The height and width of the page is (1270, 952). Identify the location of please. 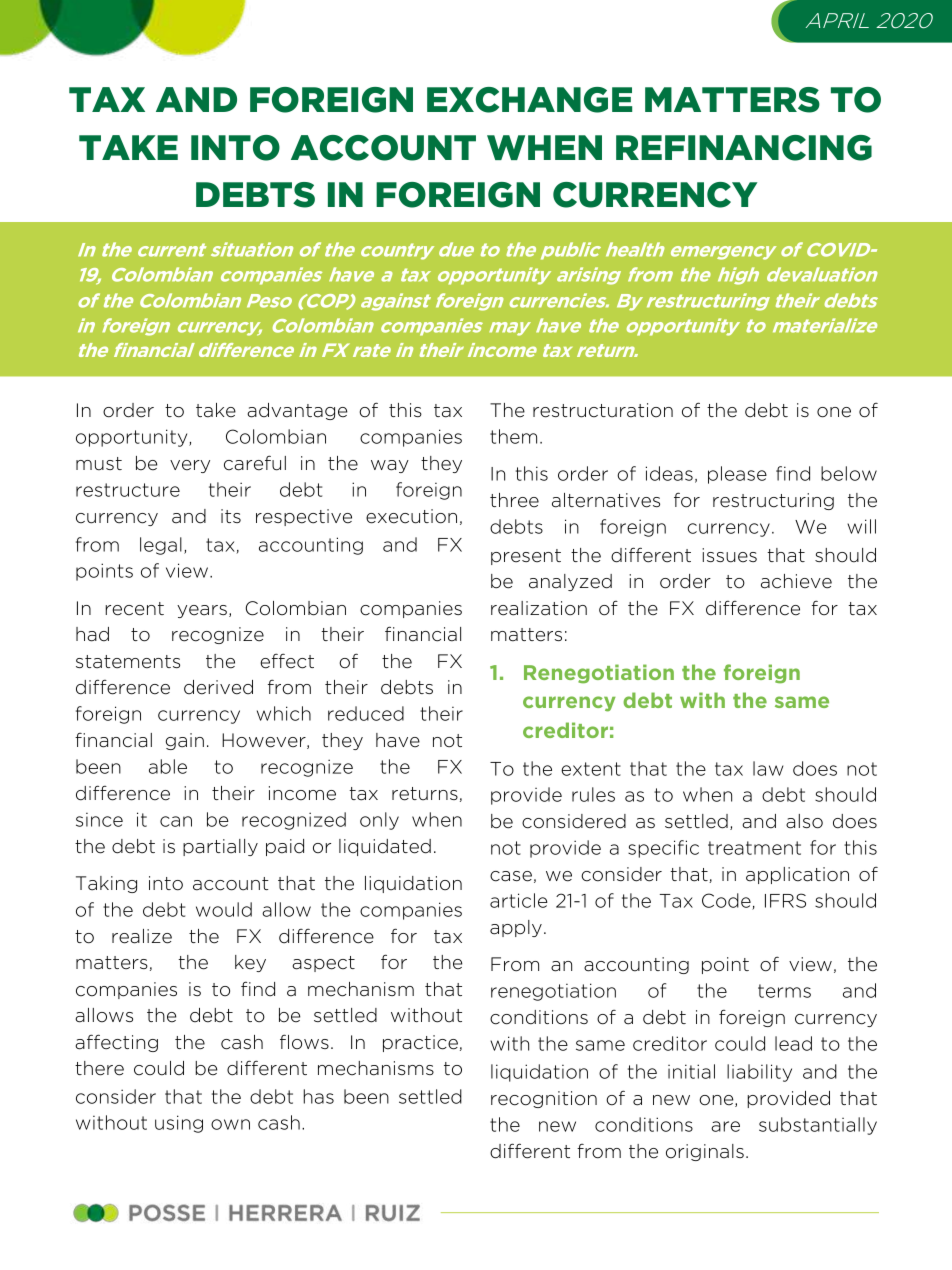
(737, 475).
